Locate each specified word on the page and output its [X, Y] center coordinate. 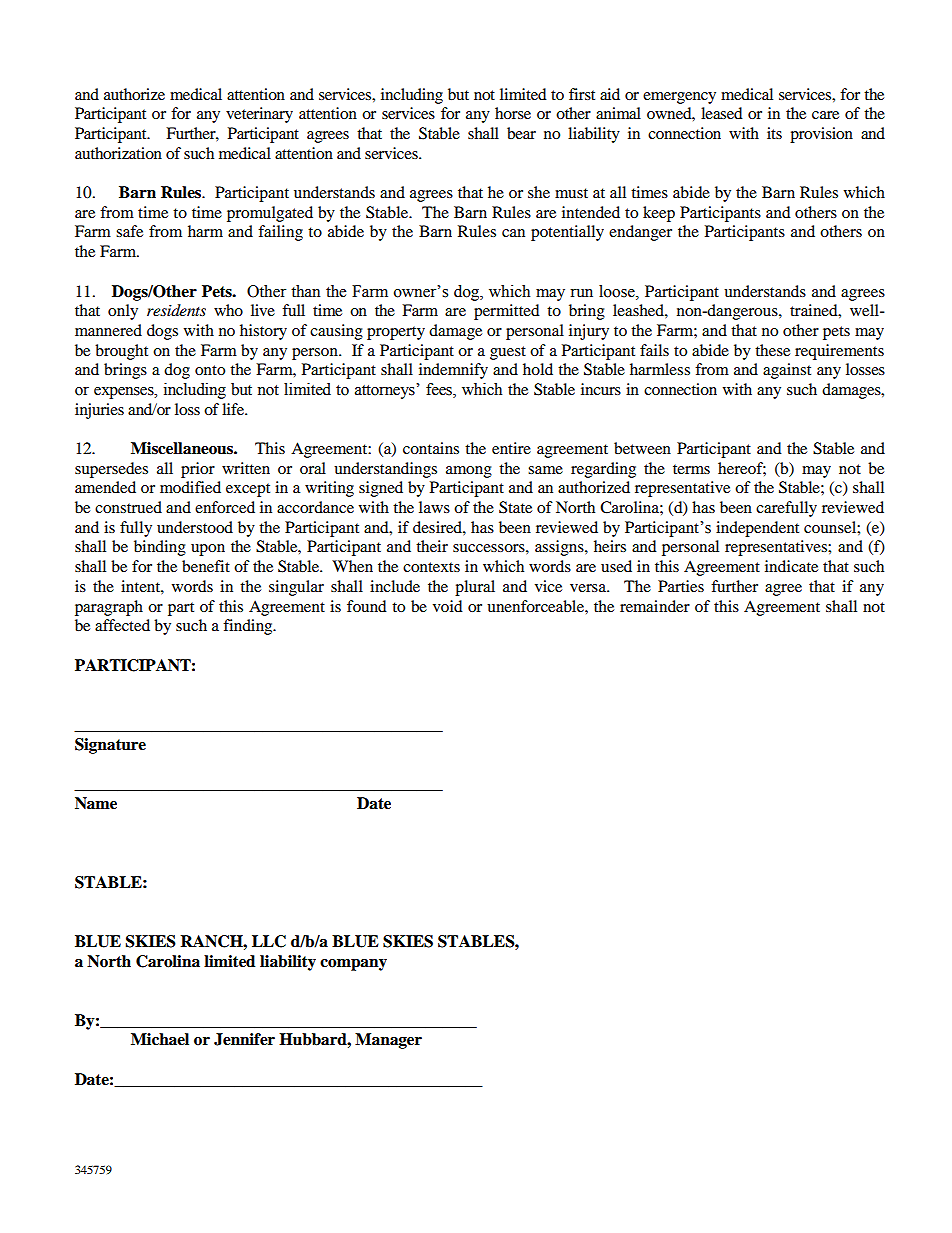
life [234, 409]
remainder [655, 606]
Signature [110, 746]
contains [431, 448]
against [787, 371]
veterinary [259, 115]
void [448, 606]
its [774, 133]
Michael [160, 1039]
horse [513, 113]
